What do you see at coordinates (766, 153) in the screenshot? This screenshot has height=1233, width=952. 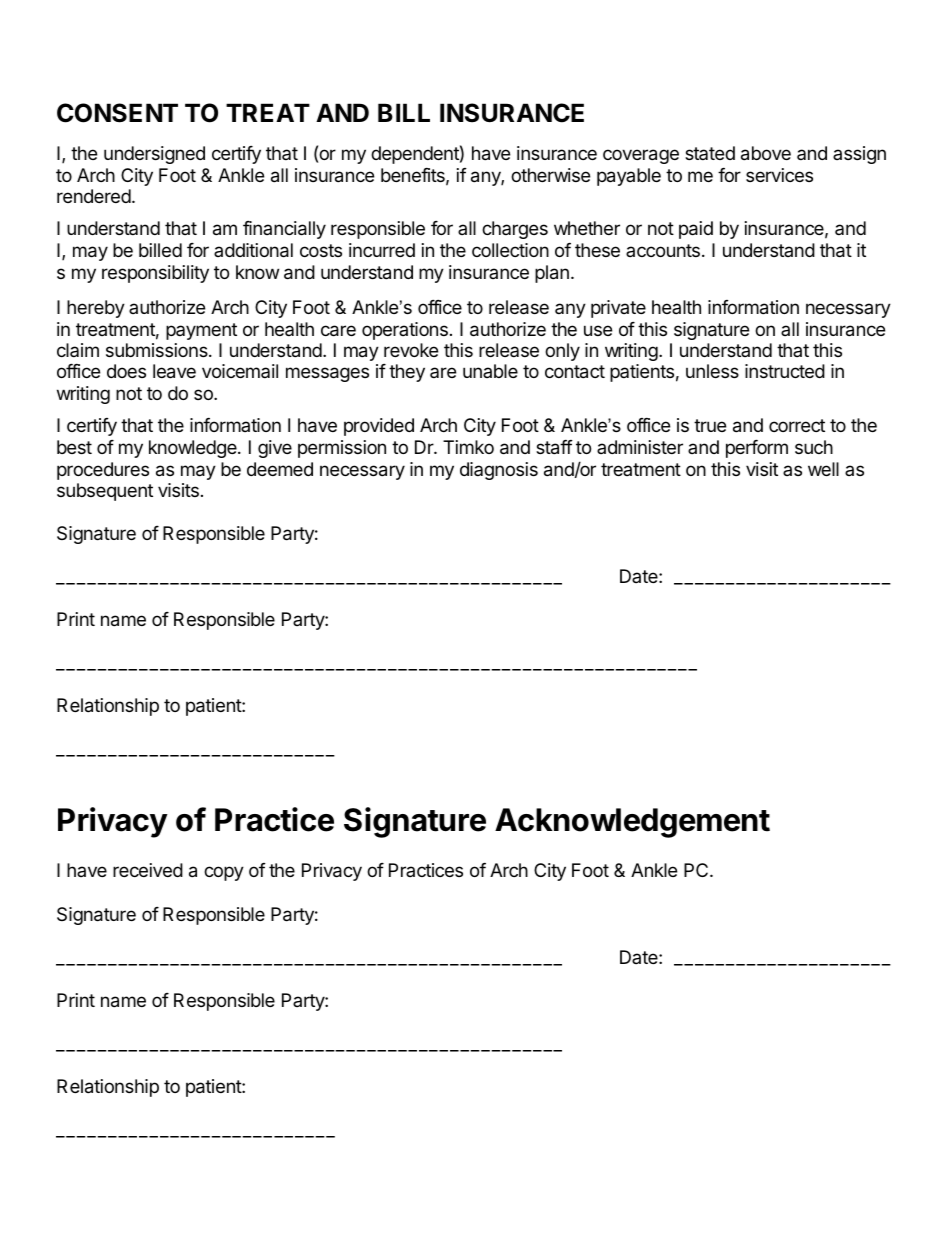 I see `above` at bounding box center [766, 153].
